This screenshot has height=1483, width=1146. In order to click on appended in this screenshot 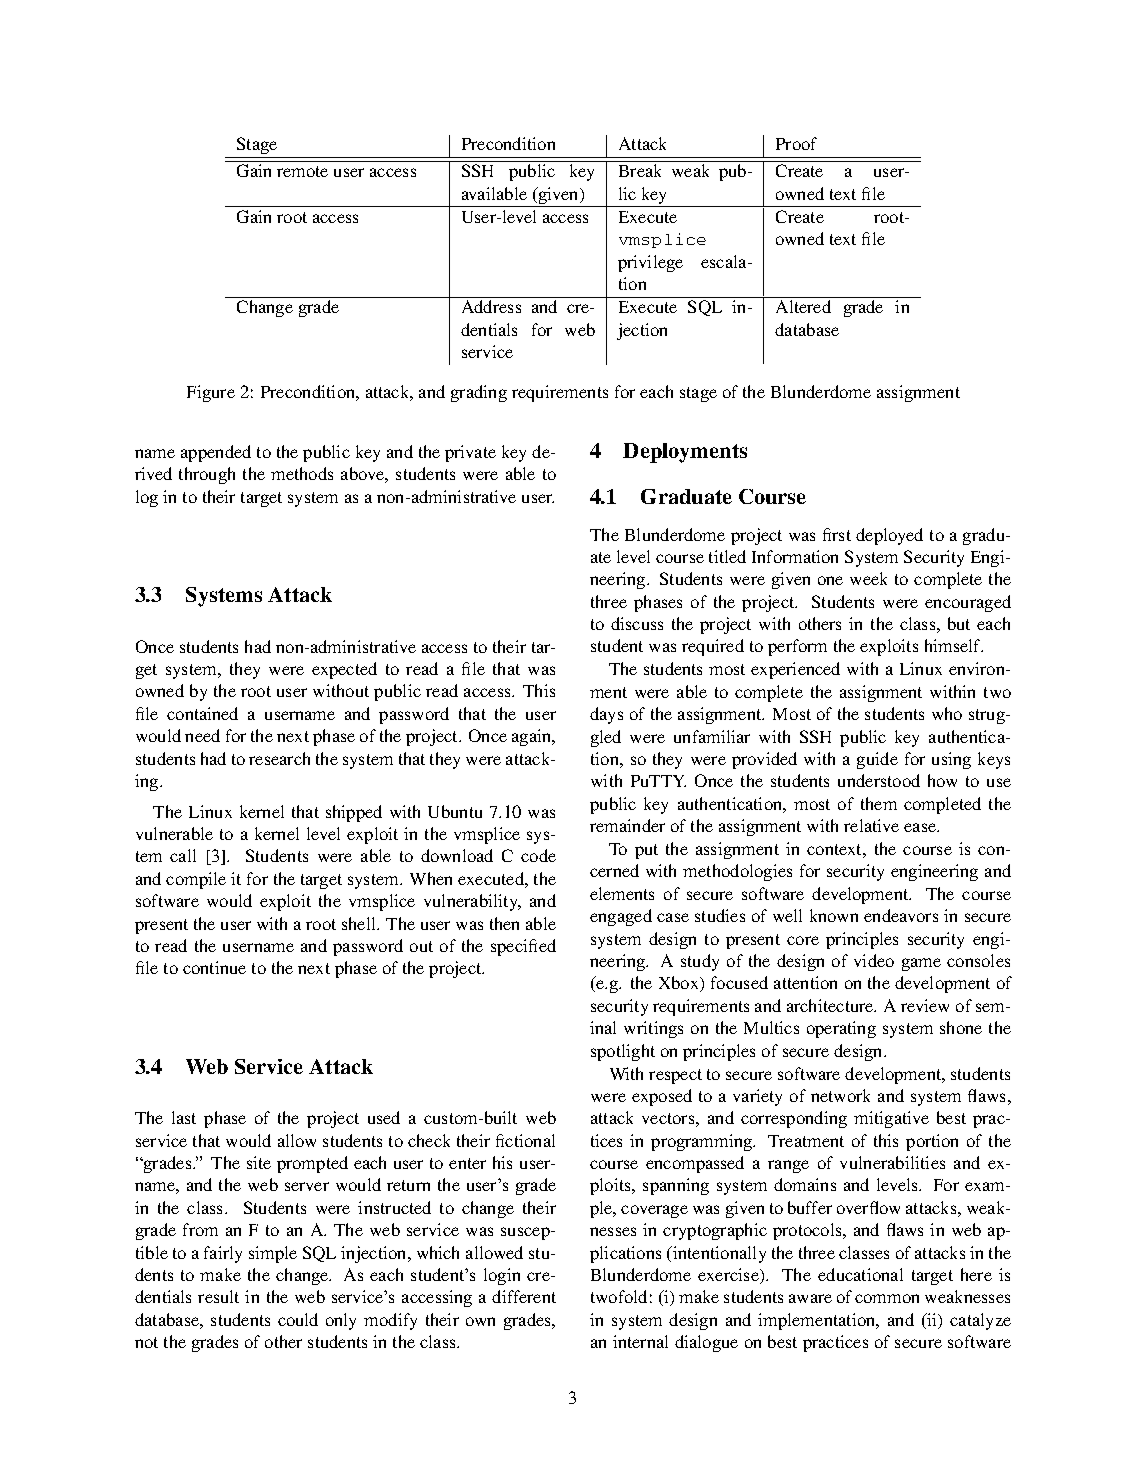, I will do `click(216, 453)`.
